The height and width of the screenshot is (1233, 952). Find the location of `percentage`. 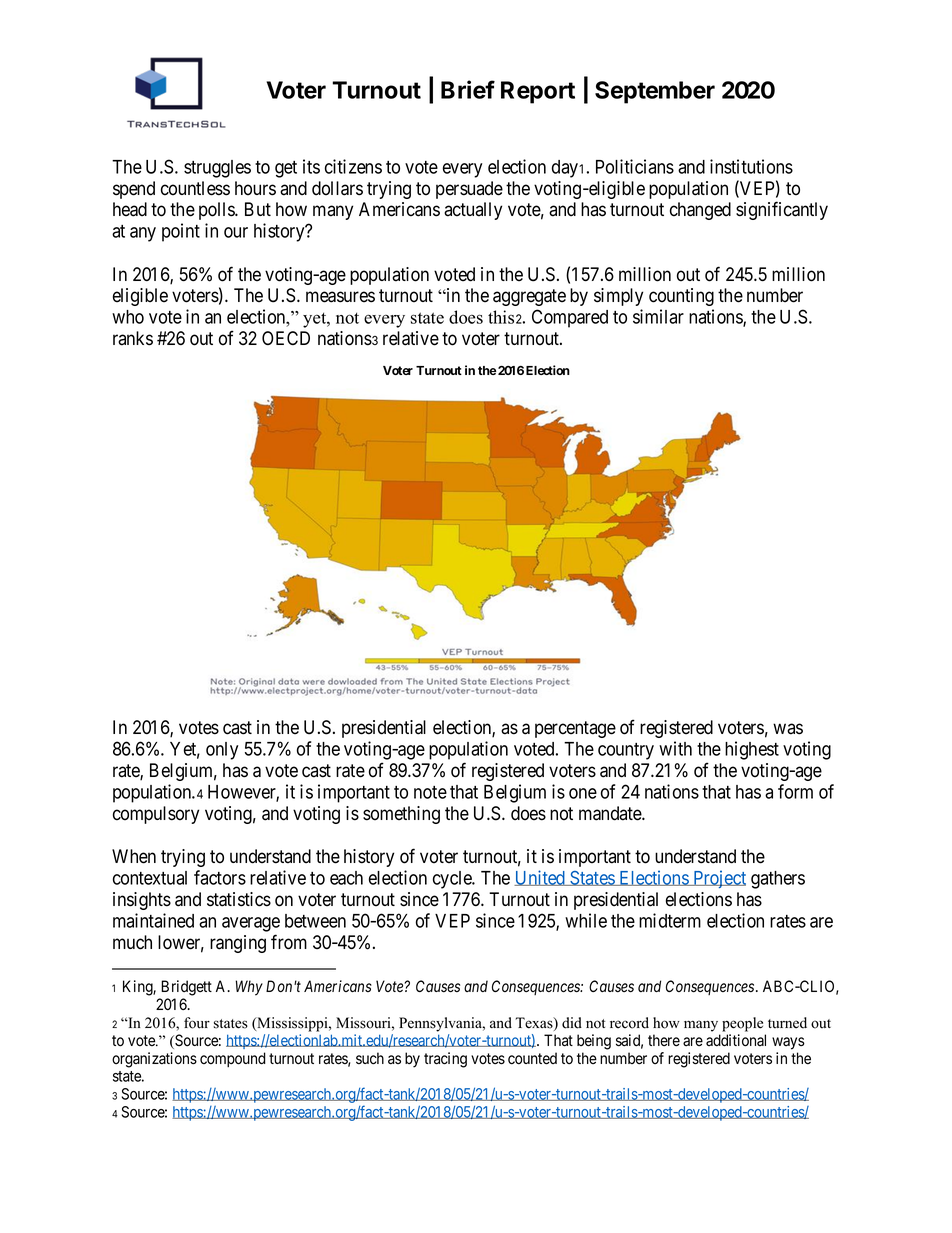

percentage is located at coordinates (575, 729).
